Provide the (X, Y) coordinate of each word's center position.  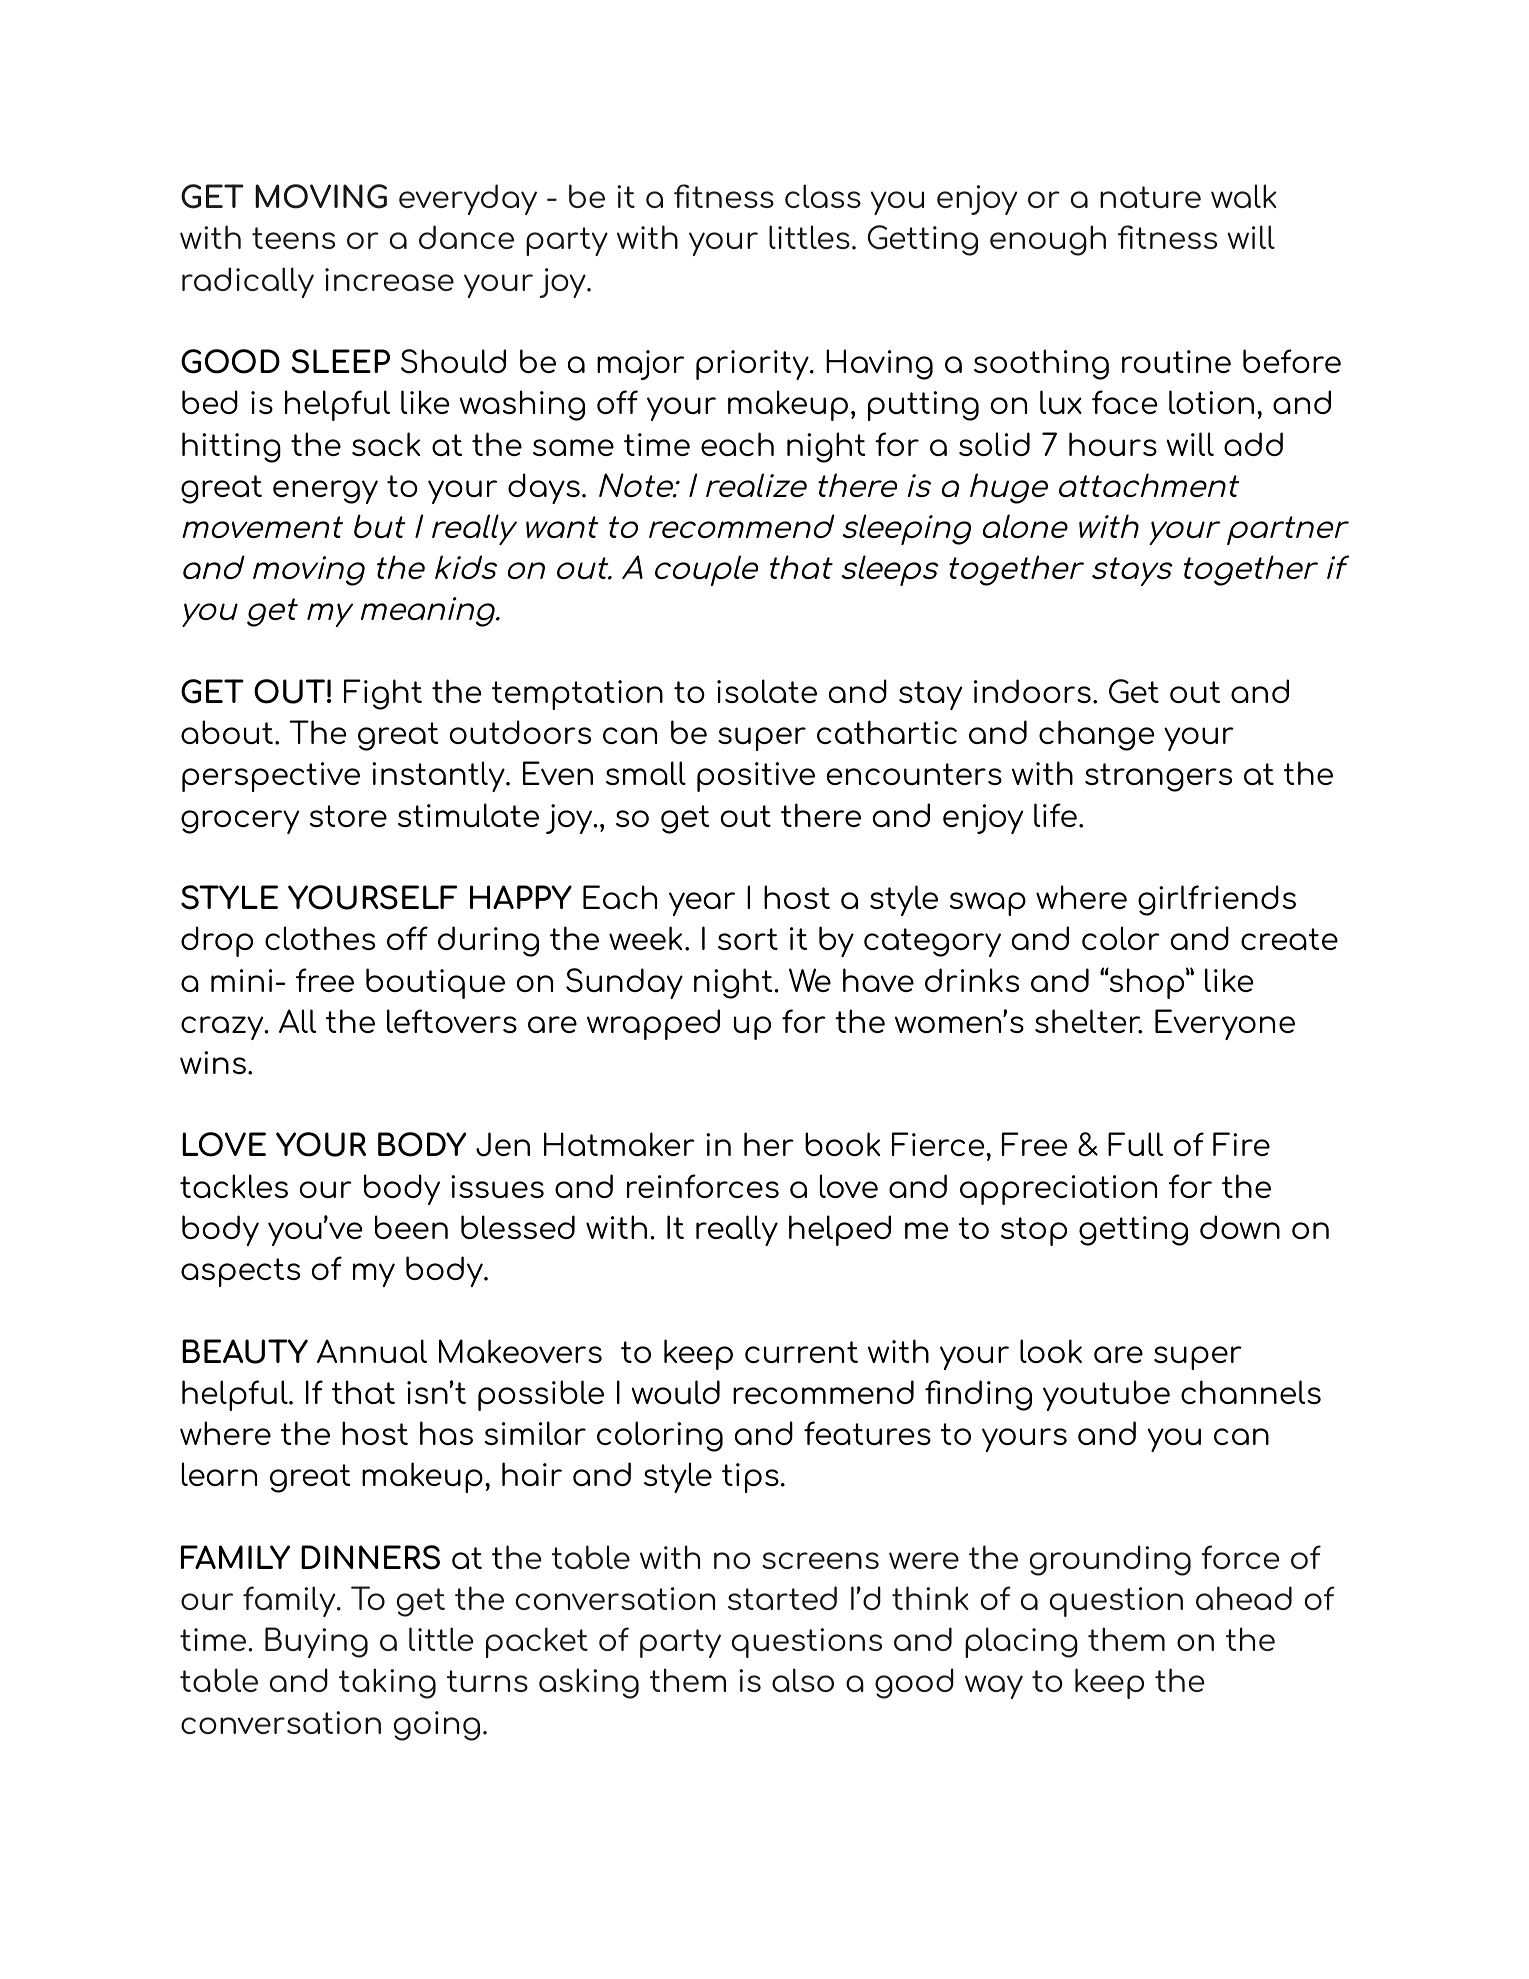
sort (748, 939)
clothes (320, 938)
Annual (372, 1351)
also (803, 1680)
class (823, 196)
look (1051, 1351)
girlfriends (1217, 900)
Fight (383, 694)
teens (293, 238)
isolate (767, 691)
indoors (1032, 691)
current (801, 1352)
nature (1150, 197)
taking (387, 1683)
